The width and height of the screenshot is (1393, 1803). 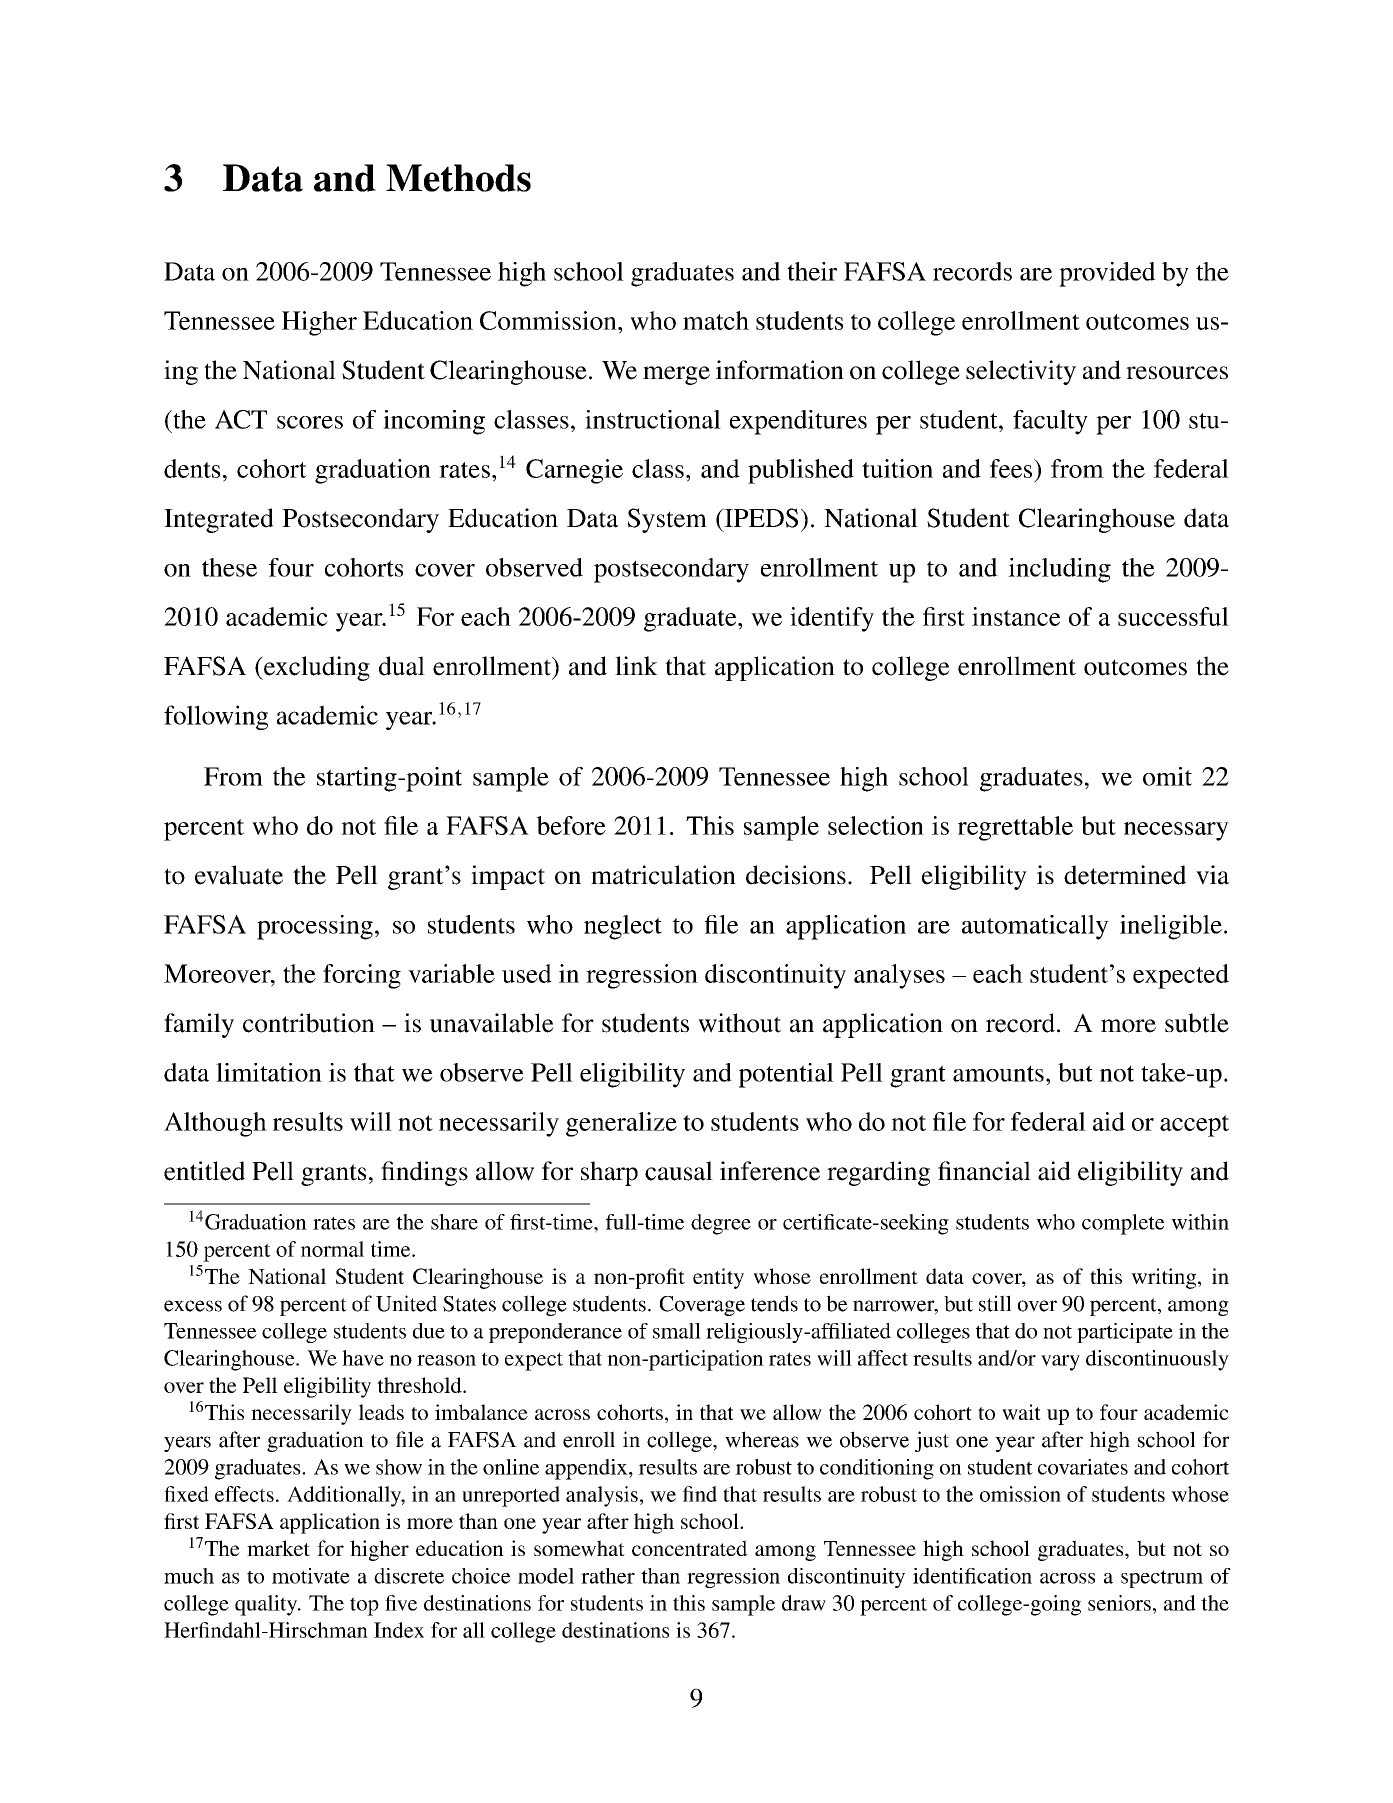 I want to click on Methods, so click(x=458, y=178).
